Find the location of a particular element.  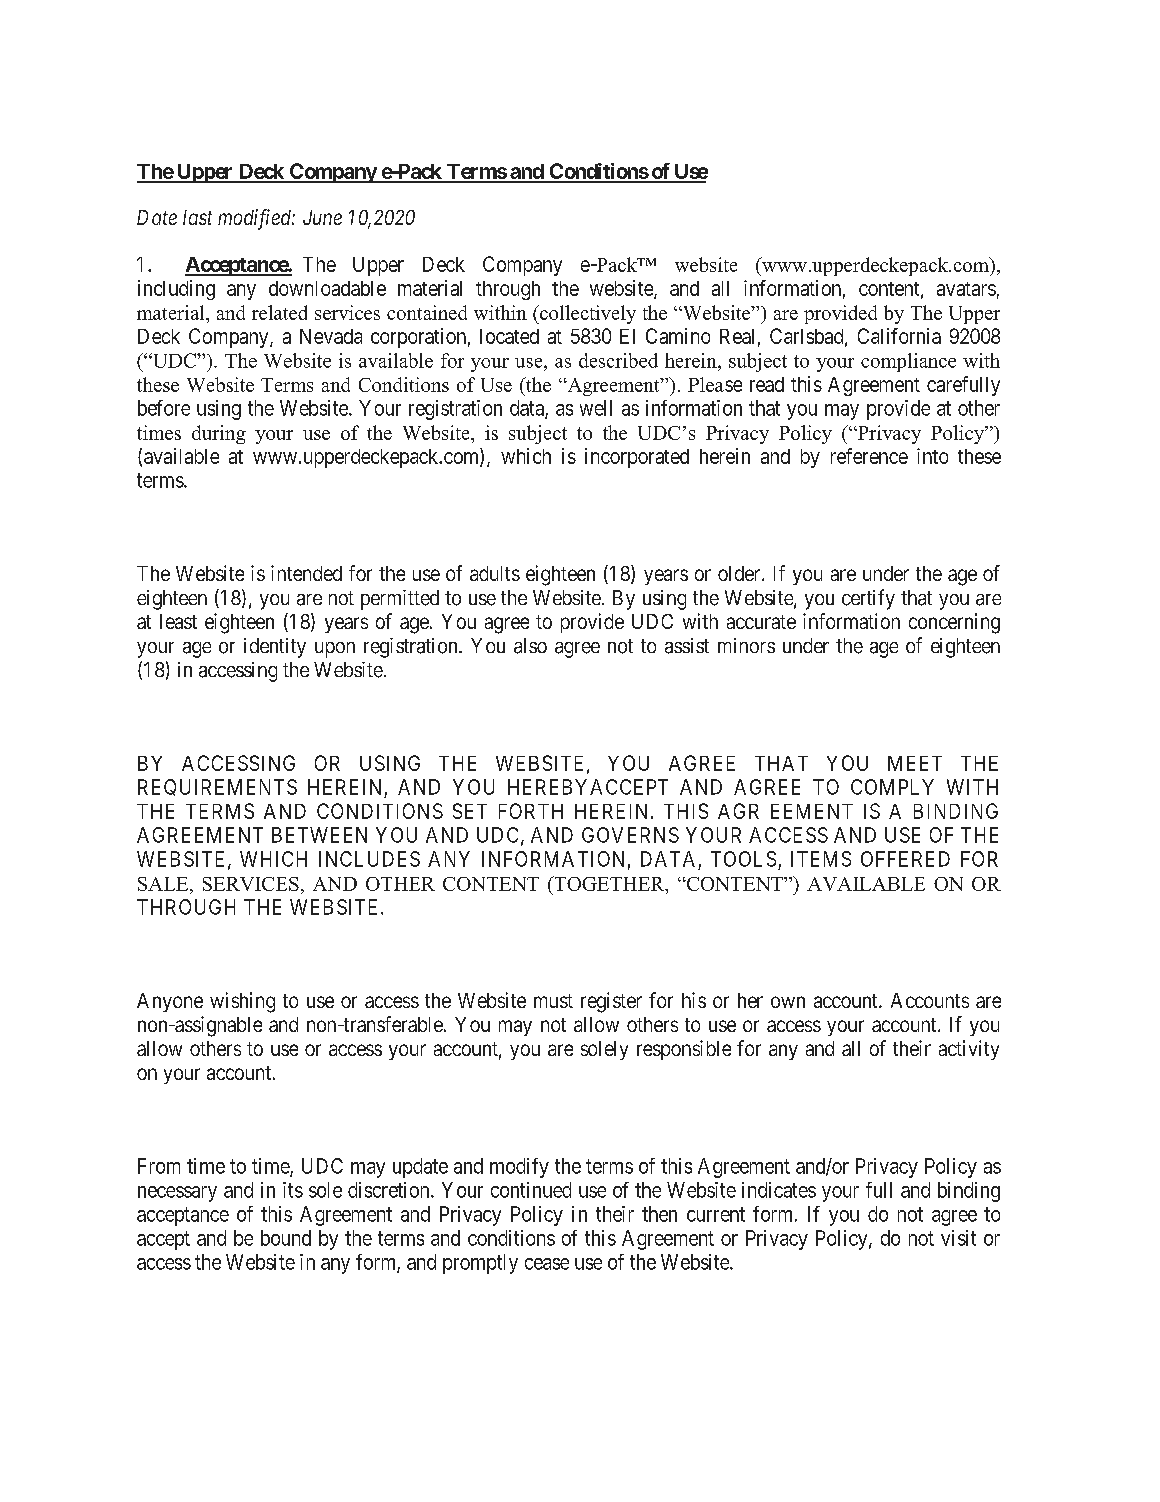

bound is located at coordinates (286, 1238).
